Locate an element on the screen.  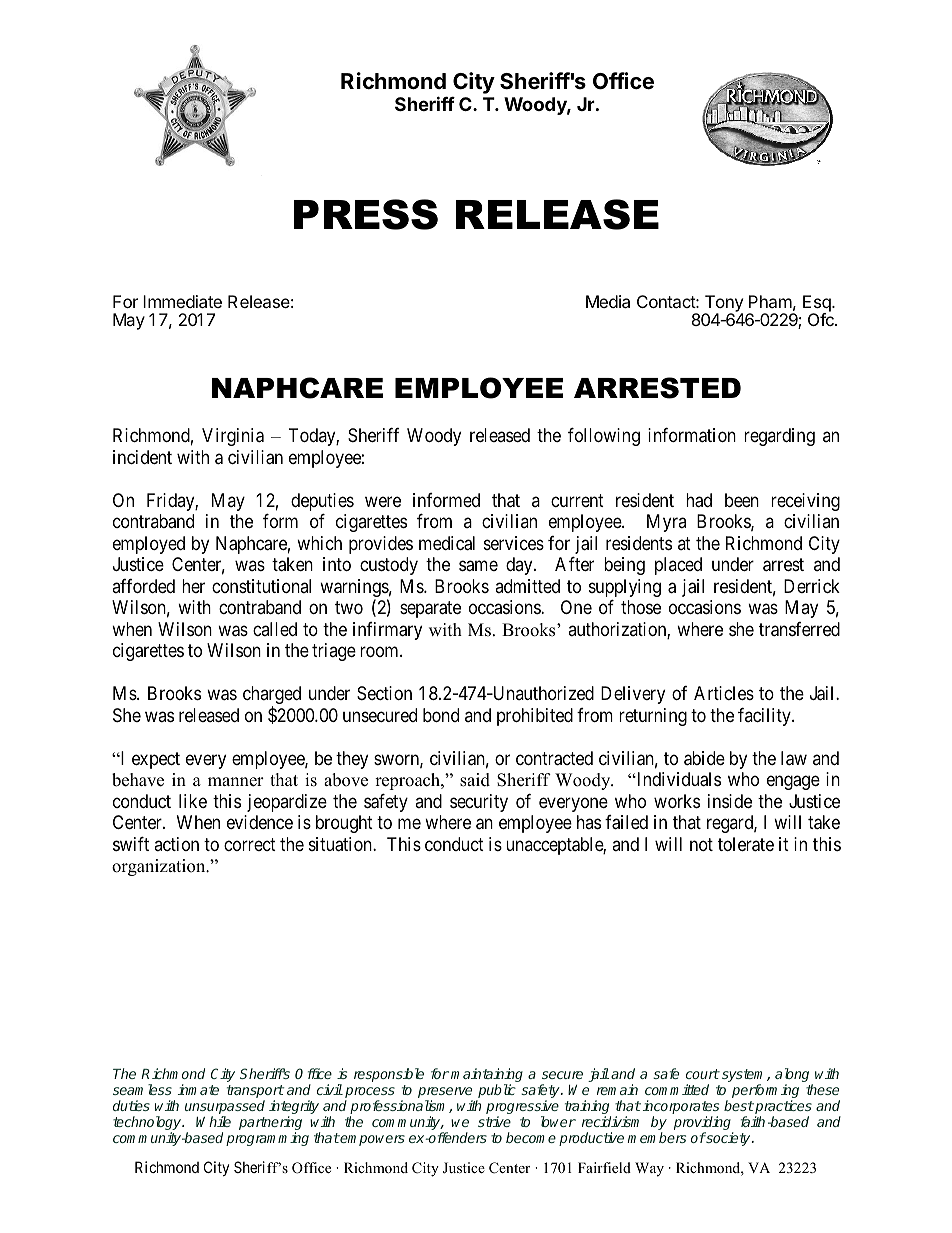
Articles is located at coordinates (724, 693).
